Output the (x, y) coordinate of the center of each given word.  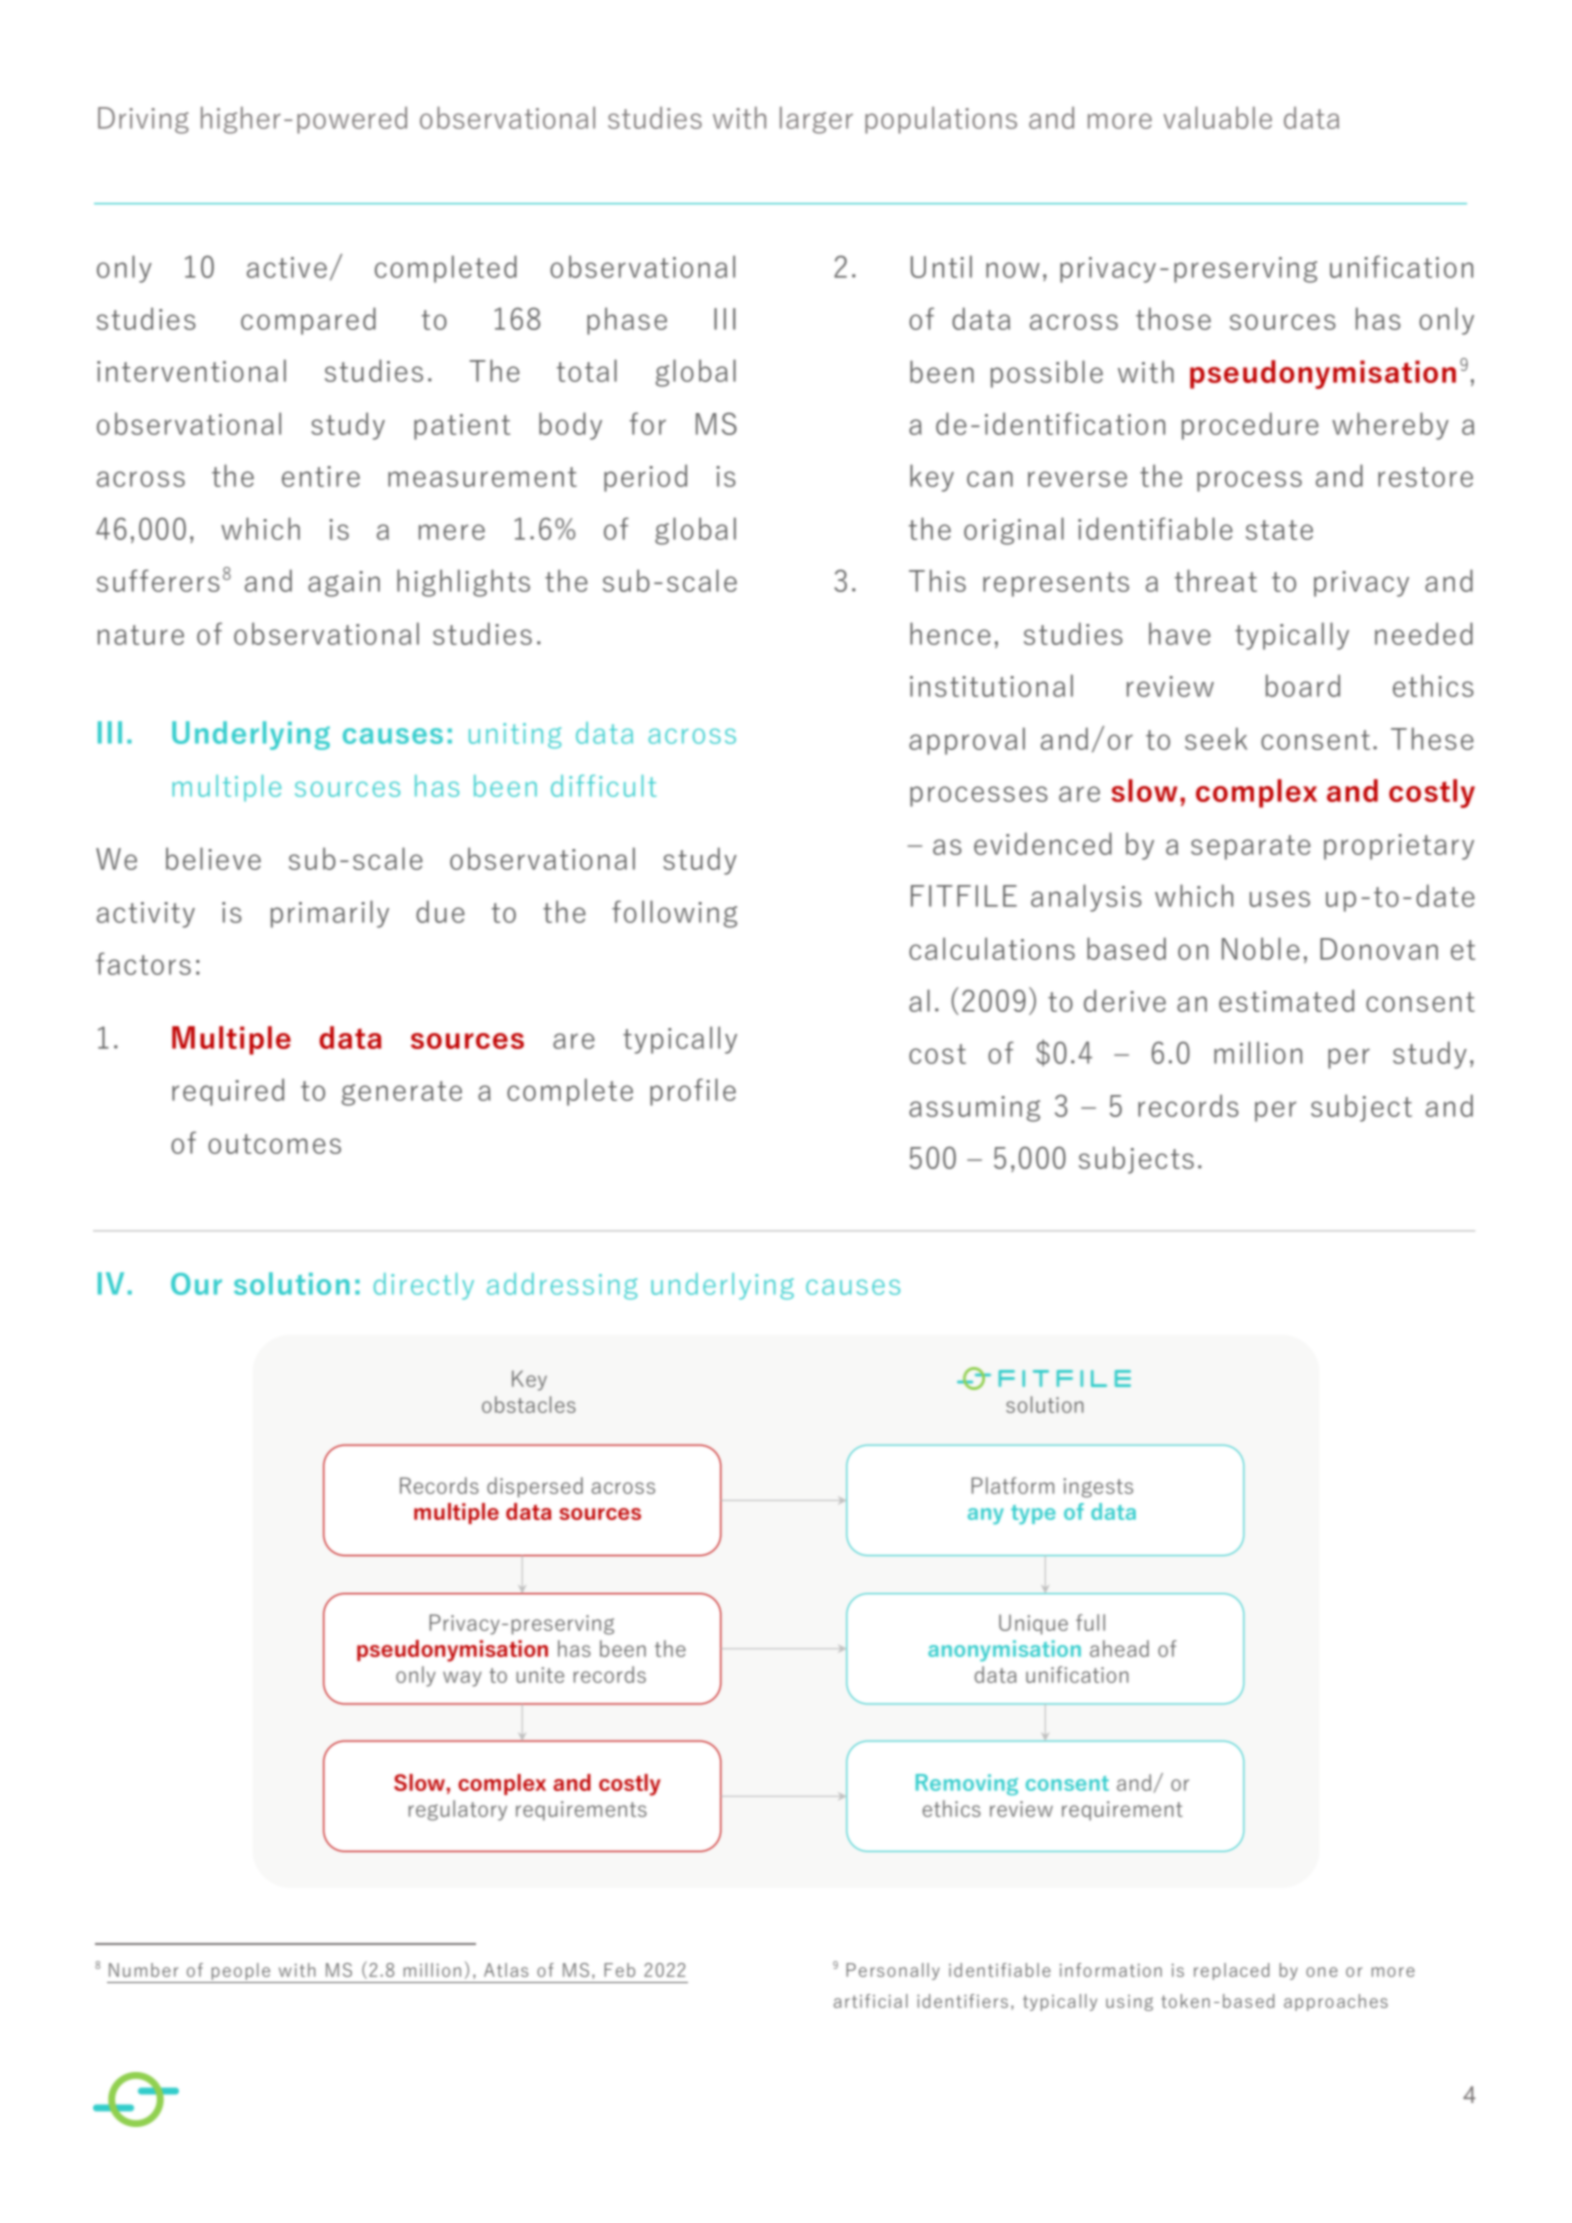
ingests (1098, 1488)
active (287, 267)
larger (816, 120)
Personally (893, 1971)
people (241, 1971)
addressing (562, 1286)
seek (1216, 738)
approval (967, 741)
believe (213, 858)
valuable (1217, 117)
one (1322, 1972)
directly (424, 1286)
